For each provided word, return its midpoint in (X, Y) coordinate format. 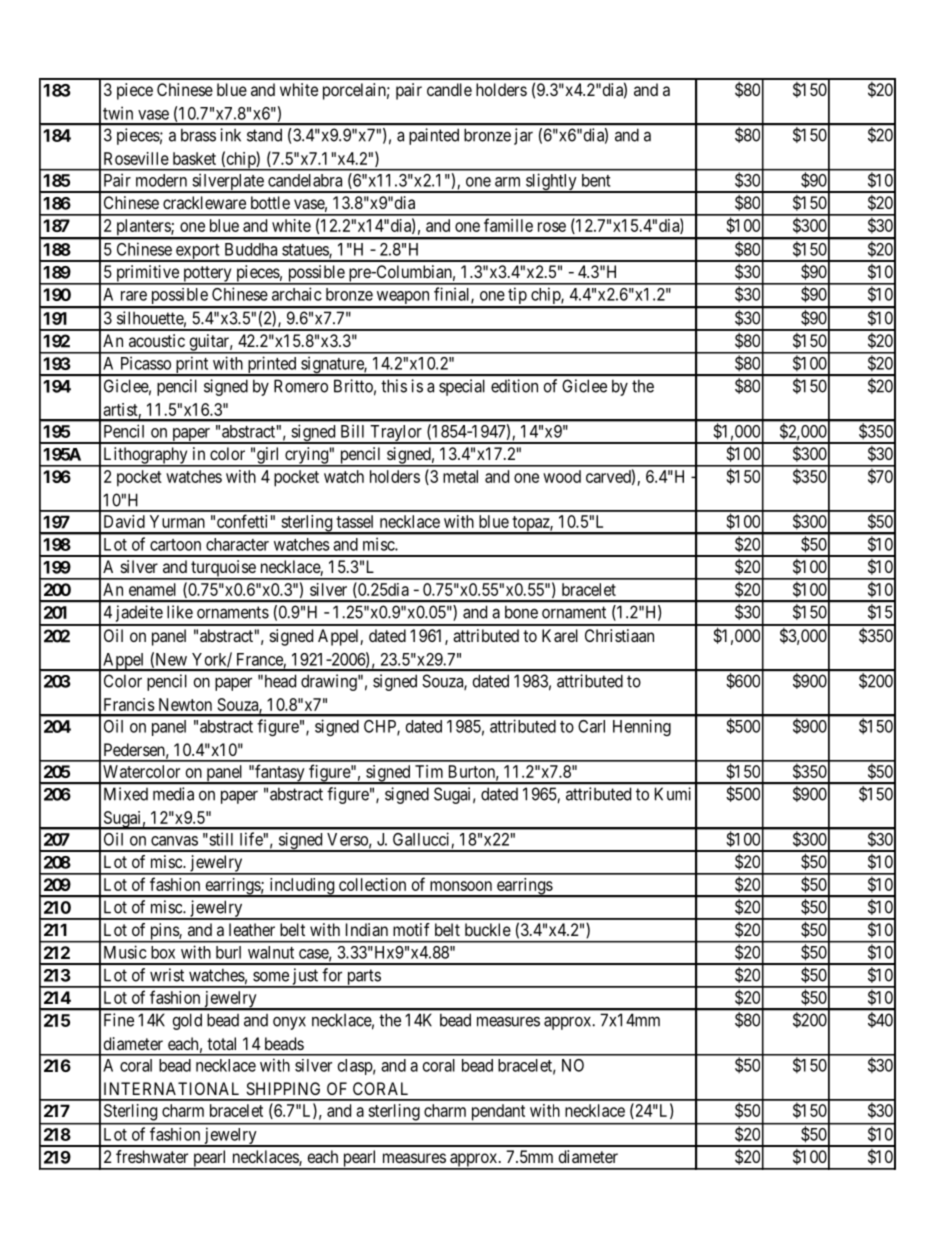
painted (434, 136)
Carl (591, 726)
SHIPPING (283, 1088)
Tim (429, 771)
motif (411, 929)
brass (198, 135)
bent (596, 180)
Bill (352, 431)
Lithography (145, 456)
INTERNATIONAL (171, 1088)
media (173, 794)
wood (562, 476)
